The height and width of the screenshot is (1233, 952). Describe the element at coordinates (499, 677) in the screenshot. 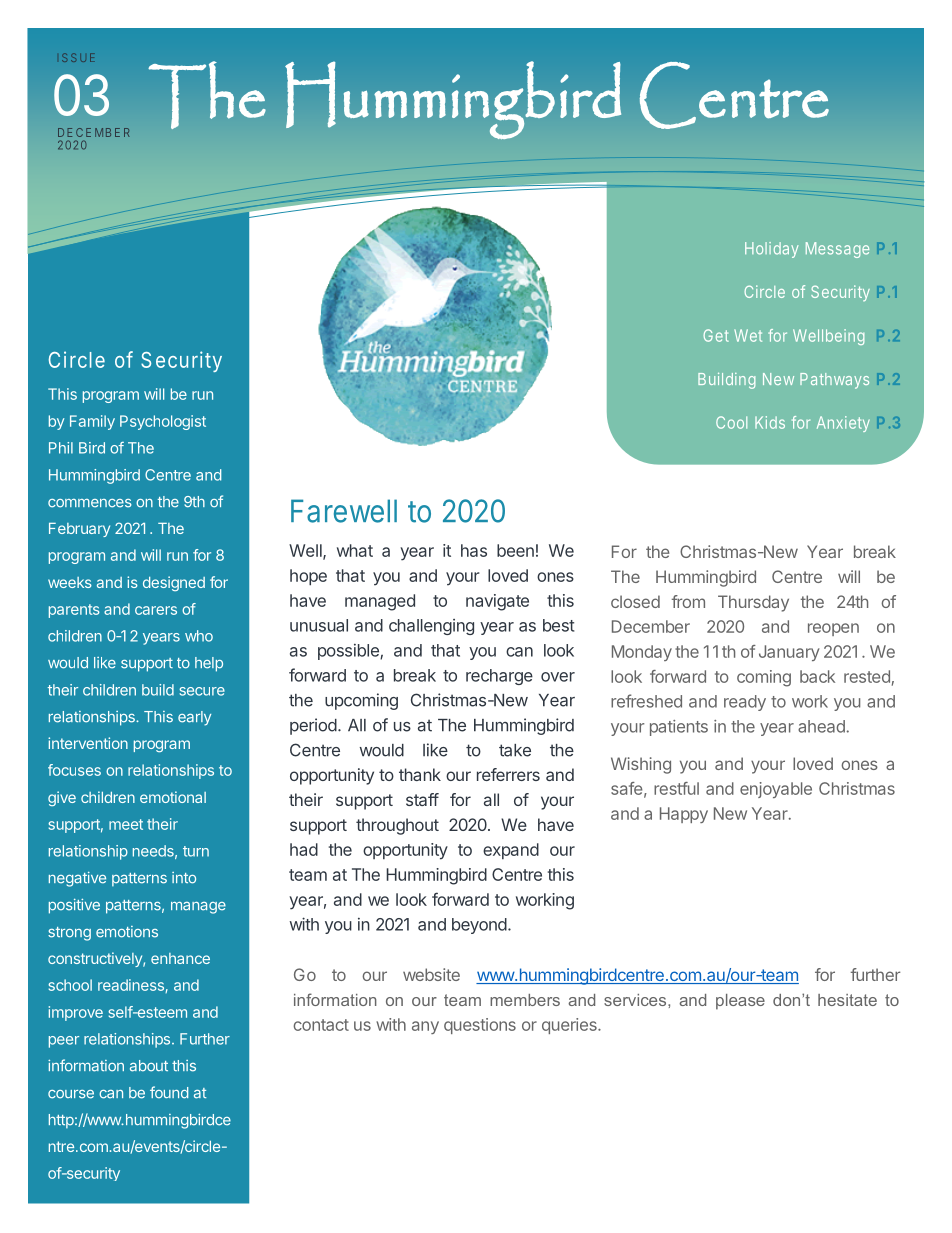

I see `recharge` at that location.
